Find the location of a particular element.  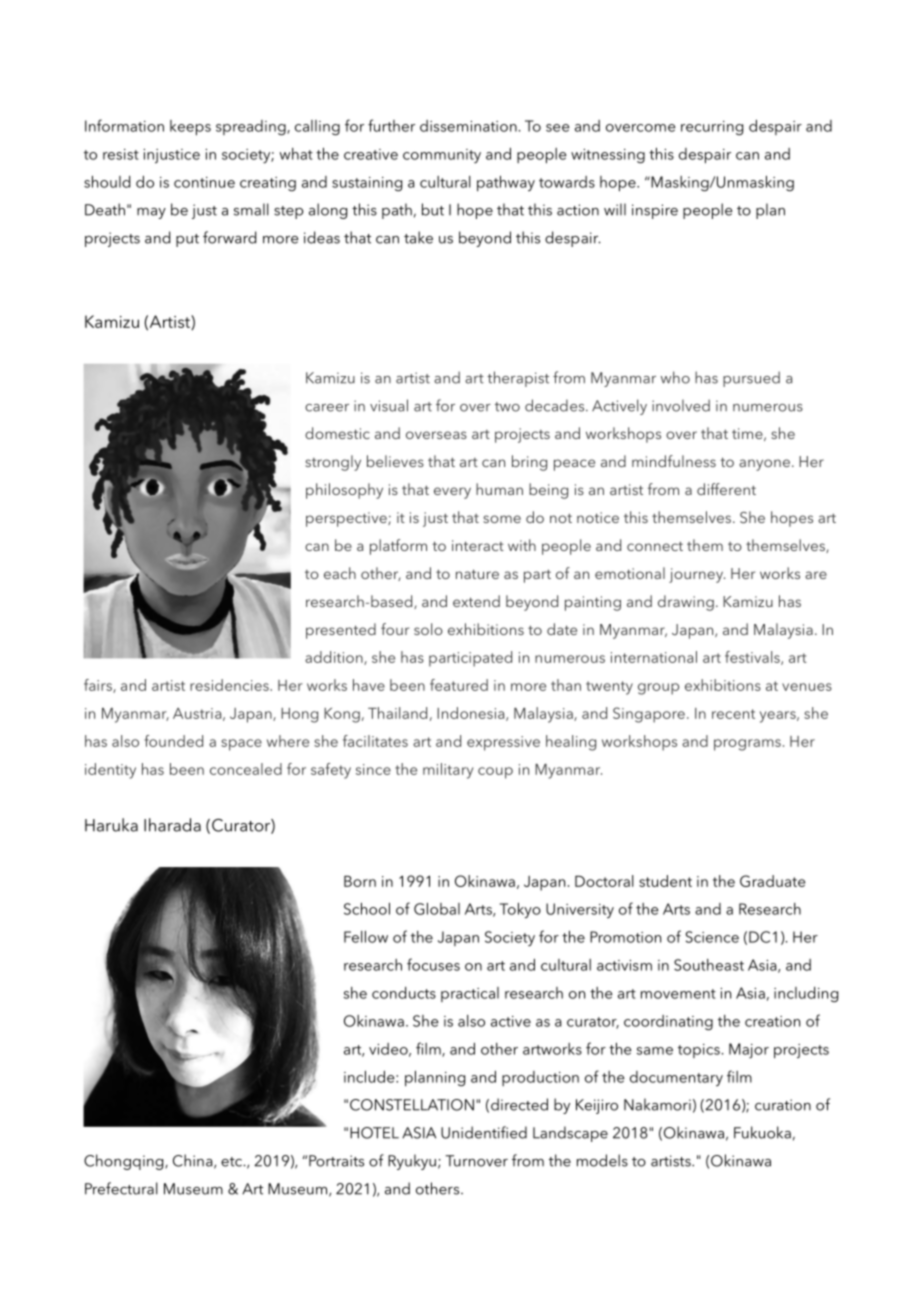

continue is located at coordinates (204, 182).
